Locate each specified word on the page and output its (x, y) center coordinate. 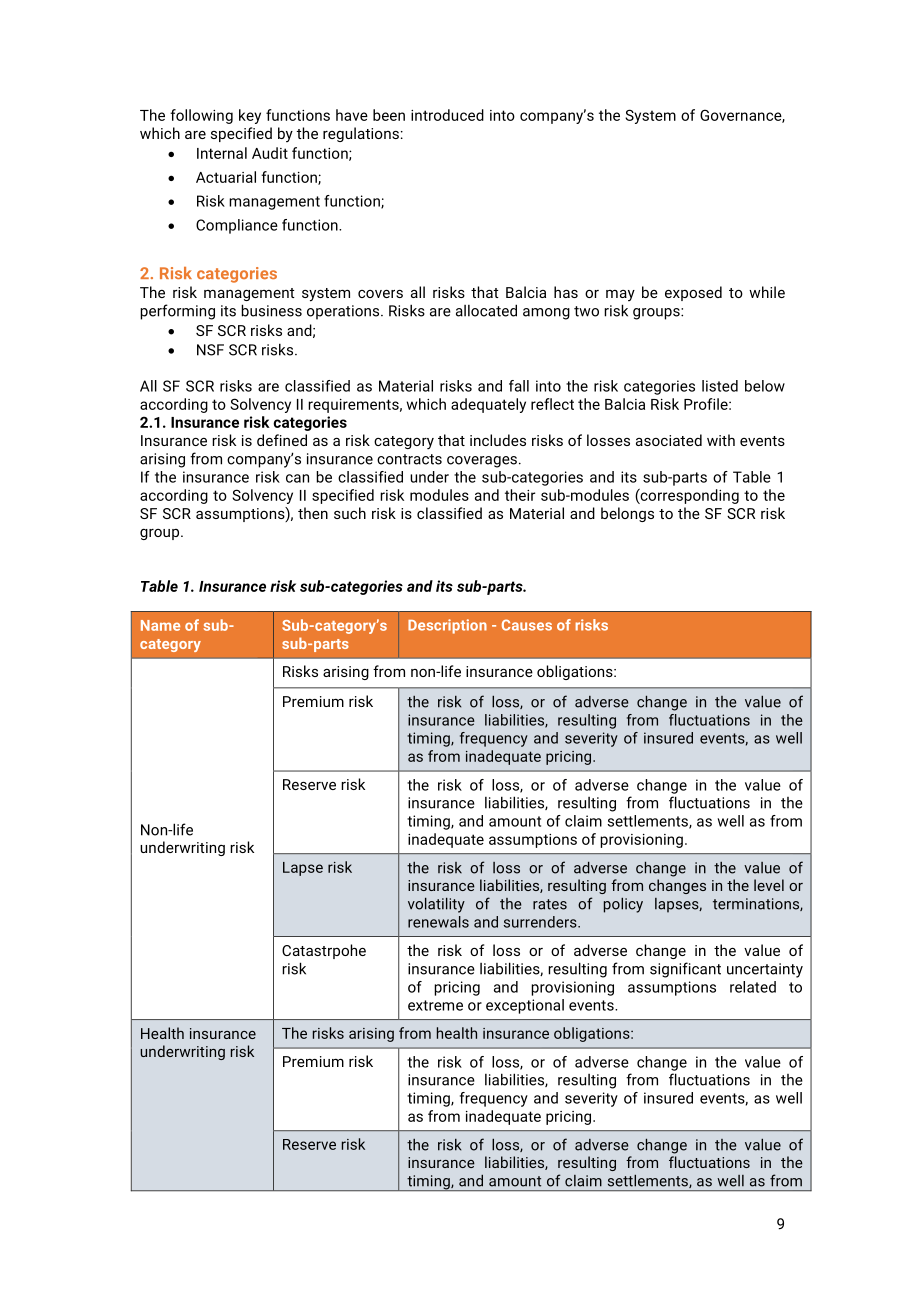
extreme (435, 1005)
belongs (627, 514)
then (313, 513)
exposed (693, 293)
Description (447, 626)
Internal (222, 153)
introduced (447, 115)
